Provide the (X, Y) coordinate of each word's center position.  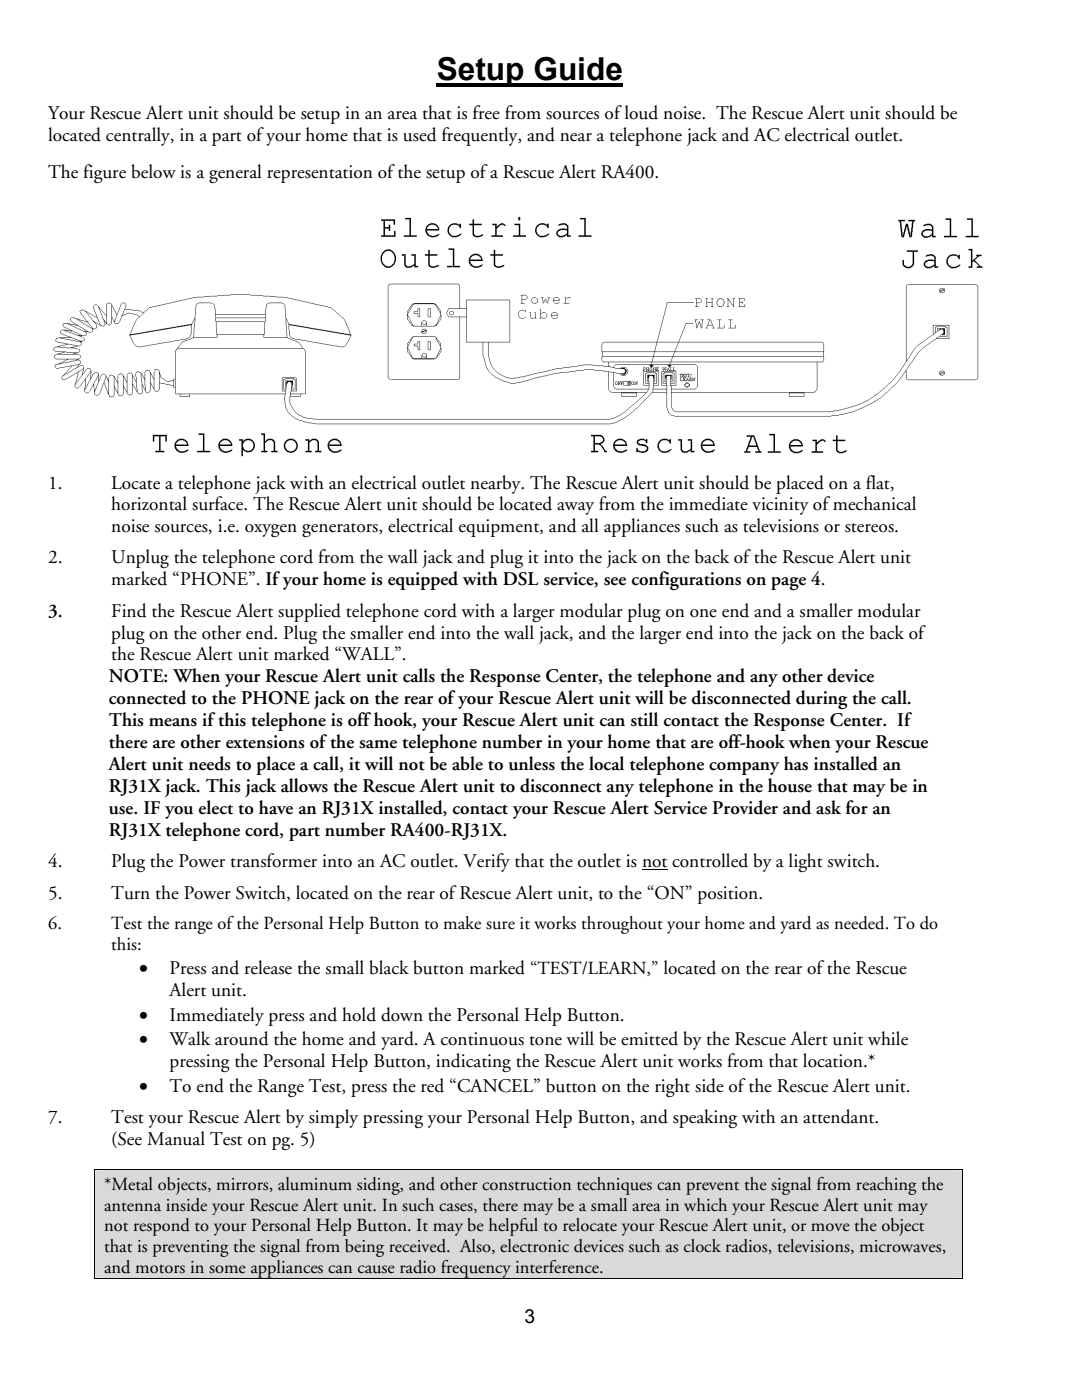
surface (218, 503)
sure (500, 925)
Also (476, 1246)
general (235, 173)
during (822, 699)
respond (162, 1227)
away (575, 508)
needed (861, 923)
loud (641, 112)
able (467, 763)
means (173, 722)
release (268, 967)
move (830, 1227)
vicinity (780, 506)
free (486, 112)
